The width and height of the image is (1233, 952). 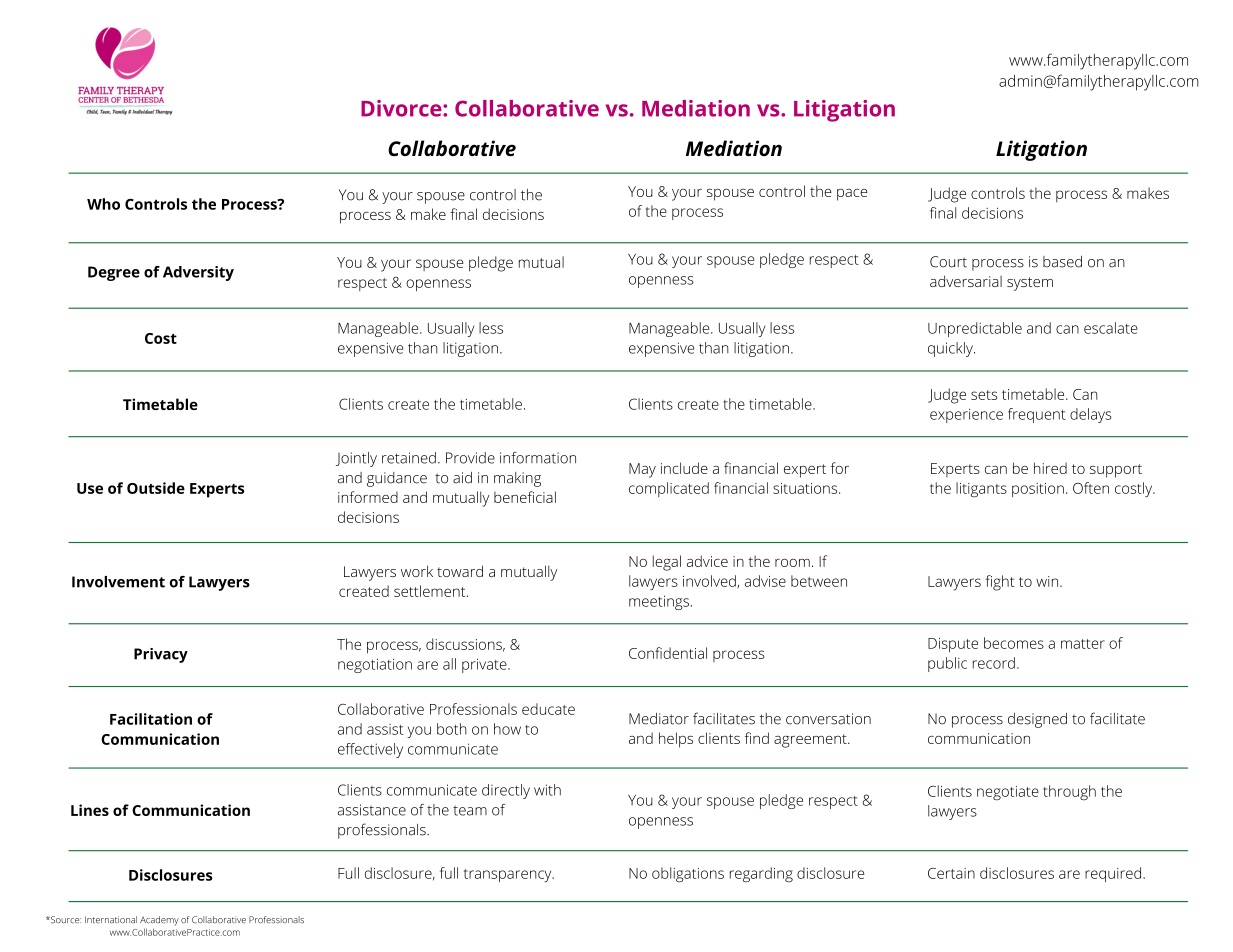 I want to click on legal, so click(x=667, y=563).
